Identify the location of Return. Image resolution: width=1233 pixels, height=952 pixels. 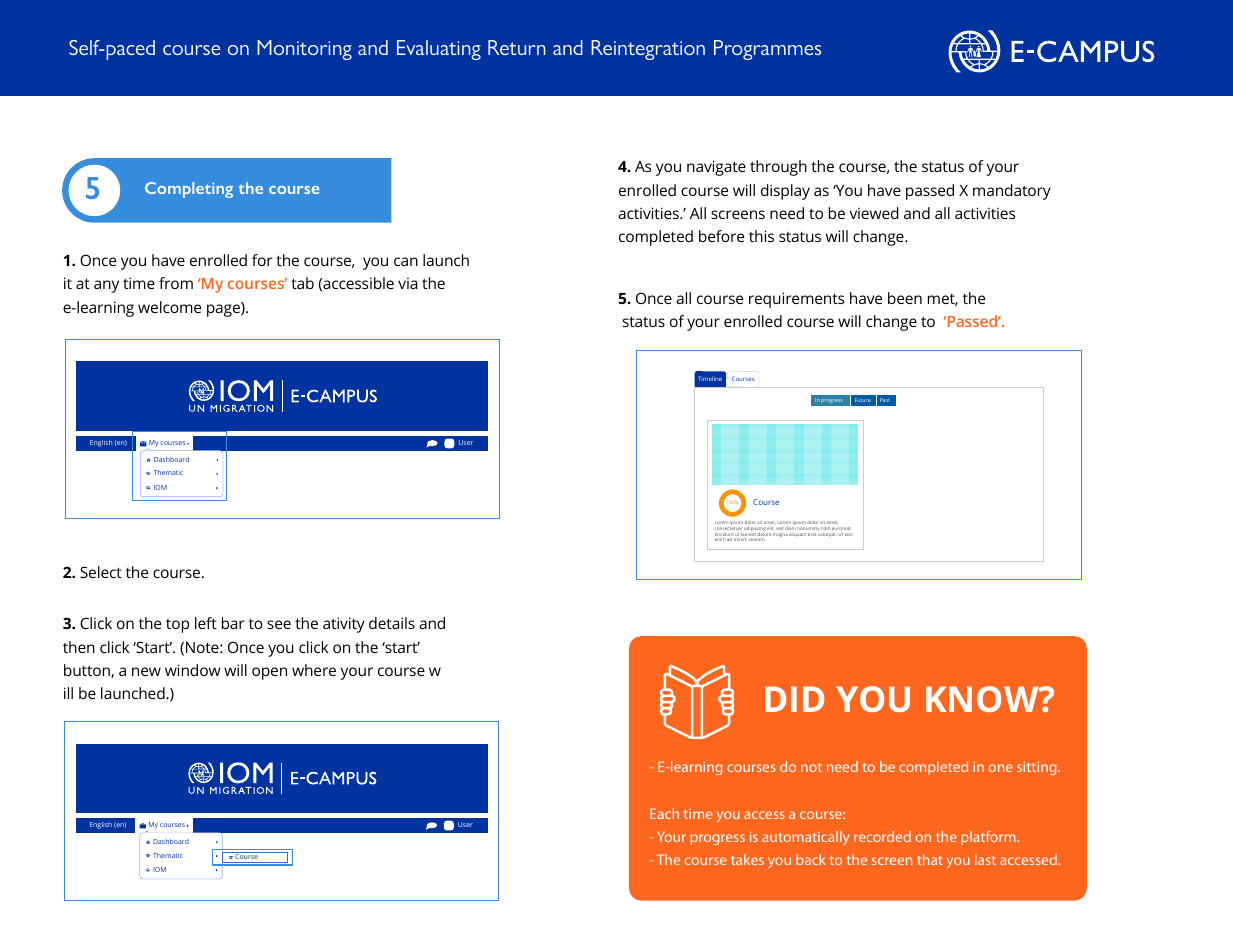
(517, 47).
